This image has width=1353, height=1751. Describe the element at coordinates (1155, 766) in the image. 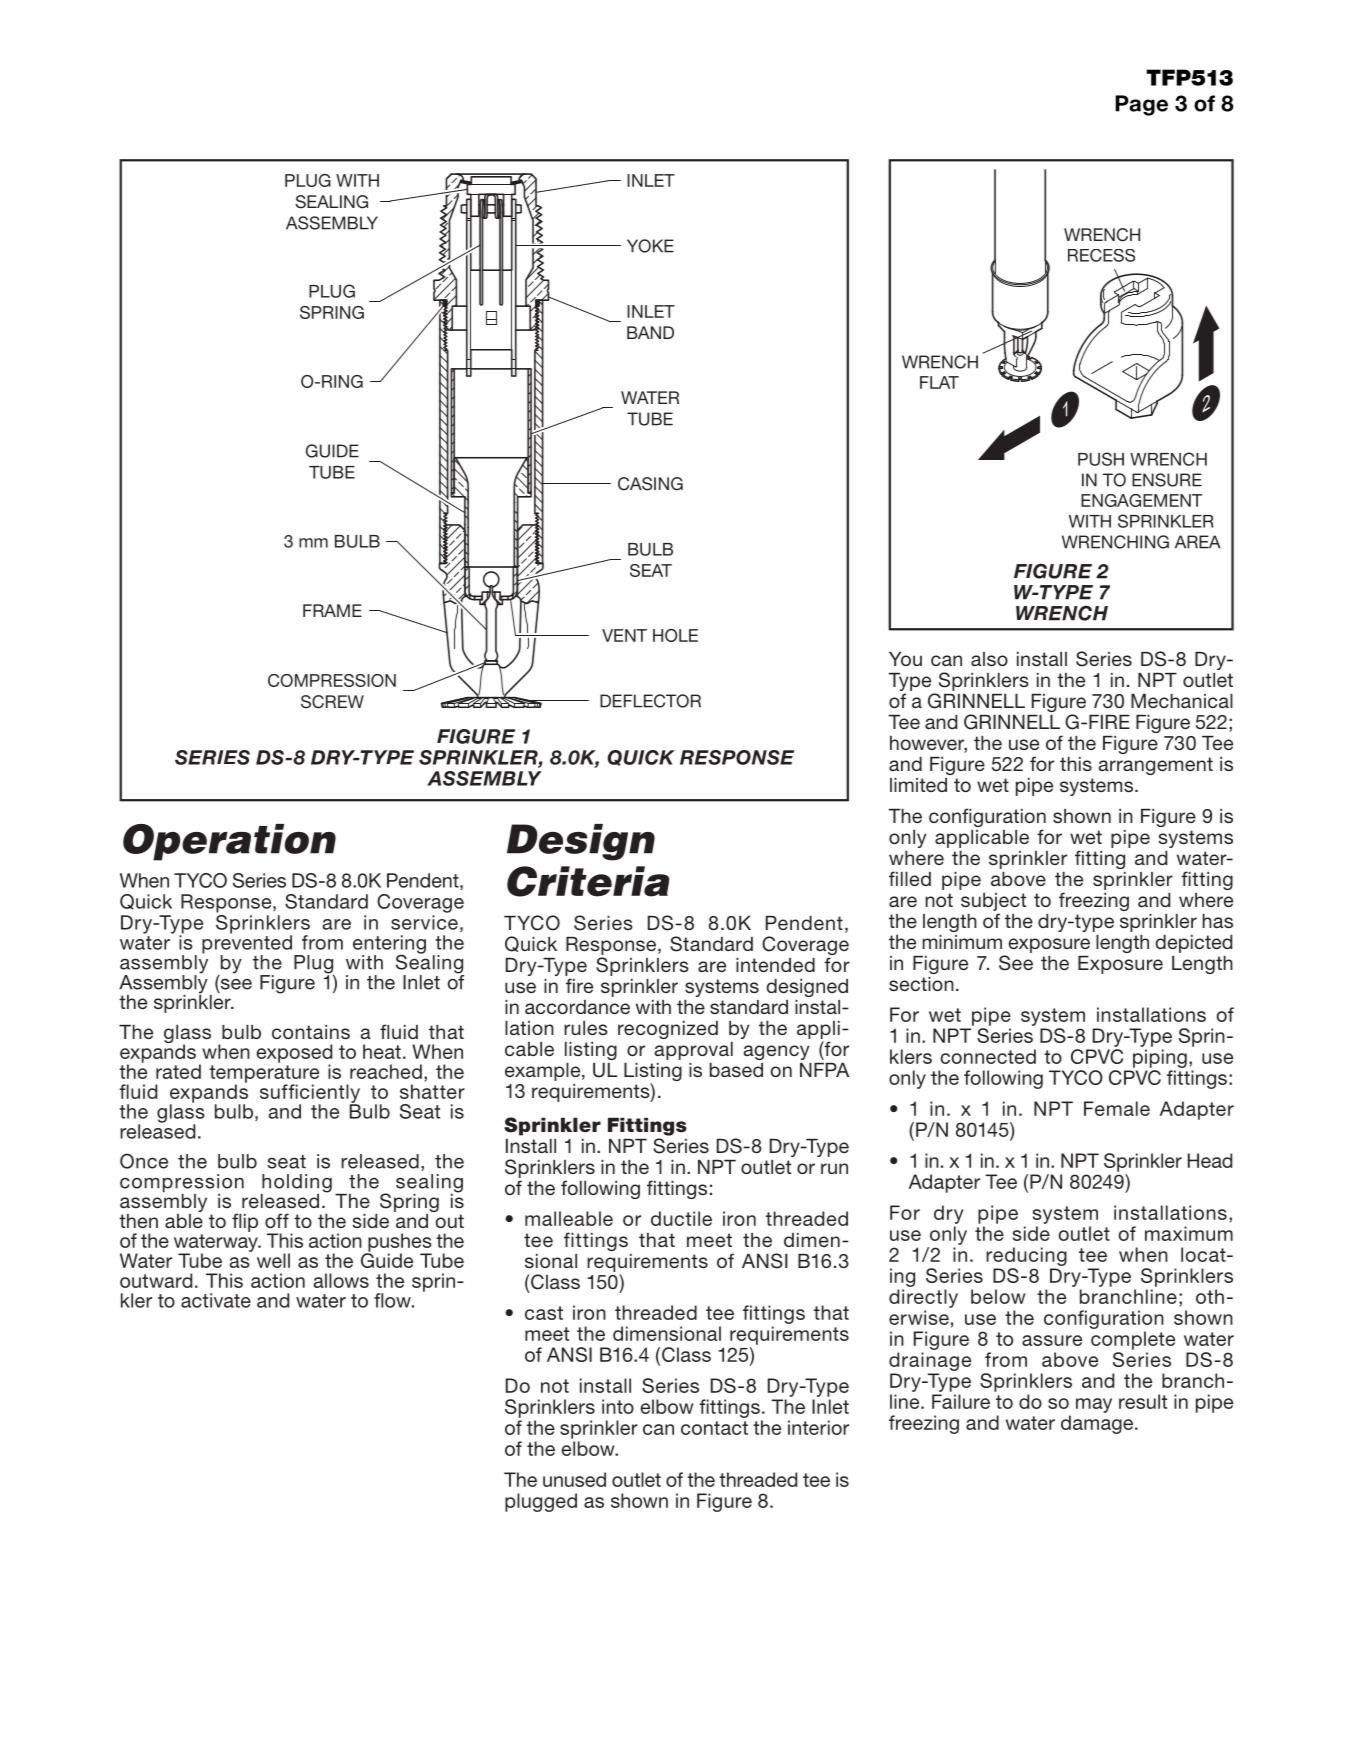

I see `arrangement` at that location.
